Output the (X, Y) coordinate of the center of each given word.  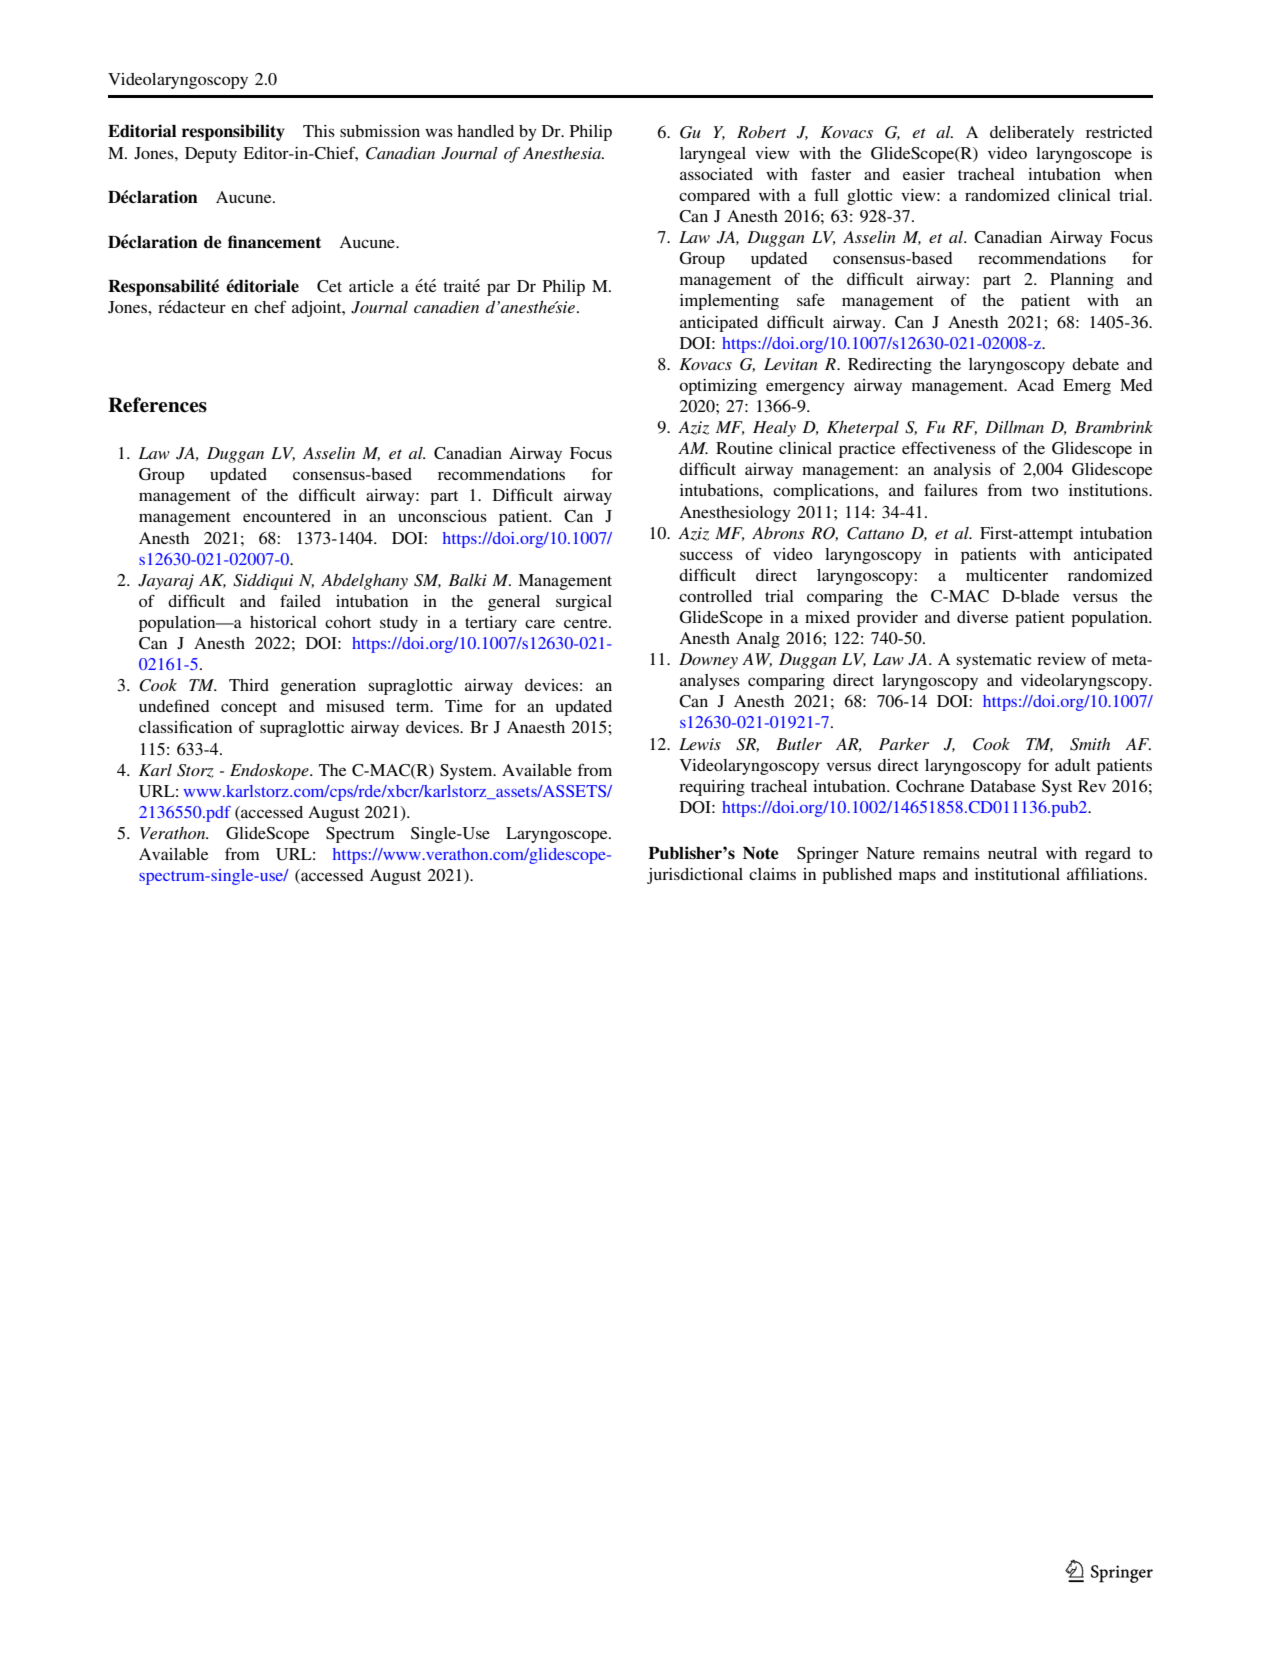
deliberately (1032, 134)
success (706, 555)
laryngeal (713, 155)
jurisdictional (695, 876)
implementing (729, 302)
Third (249, 685)
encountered (287, 516)
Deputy (211, 155)
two (1045, 491)
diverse (982, 617)
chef (270, 306)
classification (185, 726)
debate (1095, 364)
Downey (708, 661)
